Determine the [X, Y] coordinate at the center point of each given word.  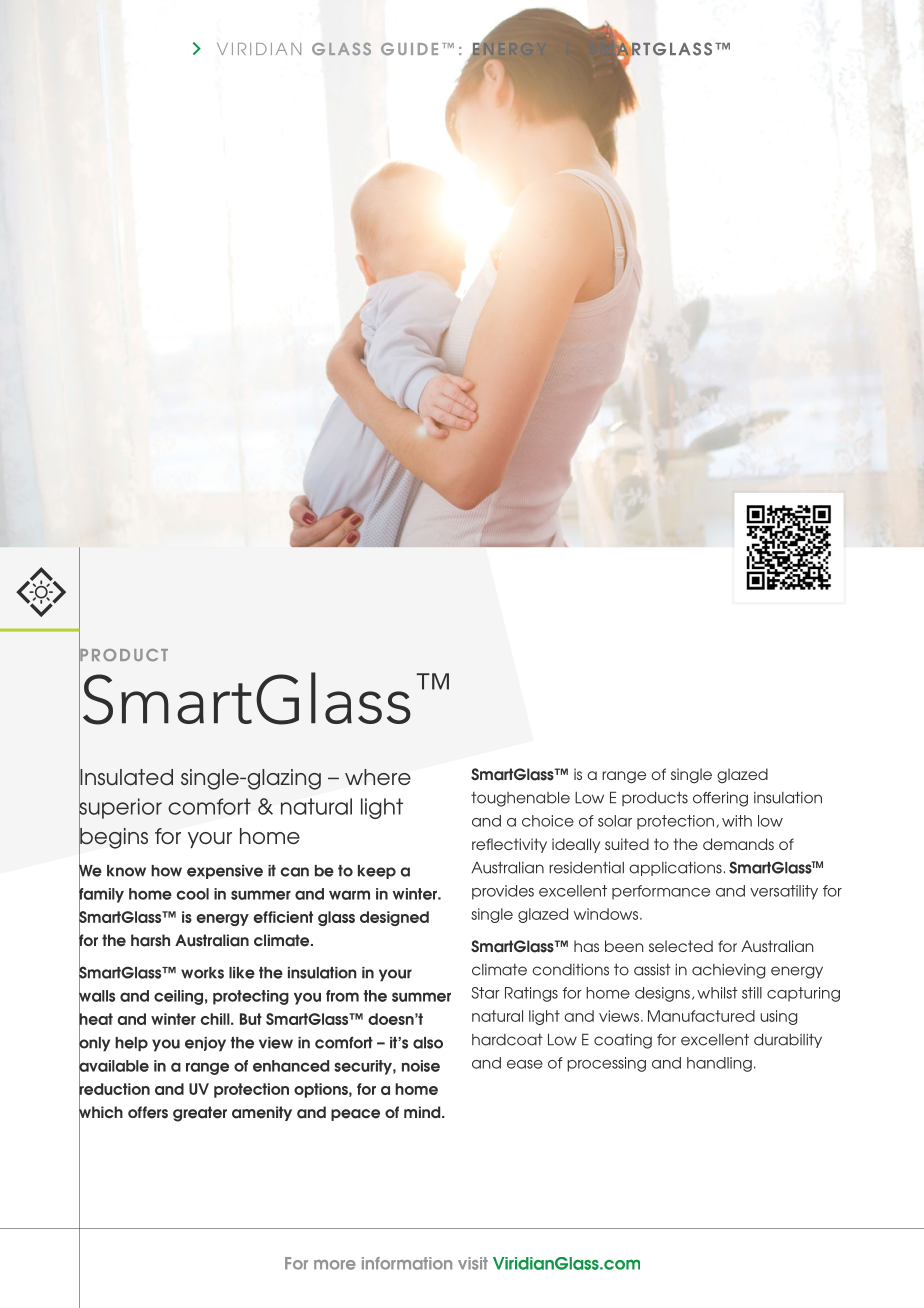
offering [720, 799]
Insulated [126, 777]
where [378, 777]
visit [473, 1263]
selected [681, 946]
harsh [150, 940]
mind [423, 1112]
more [335, 1265]
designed [394, 918]
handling [719, 1064]
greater [200, 1114]
